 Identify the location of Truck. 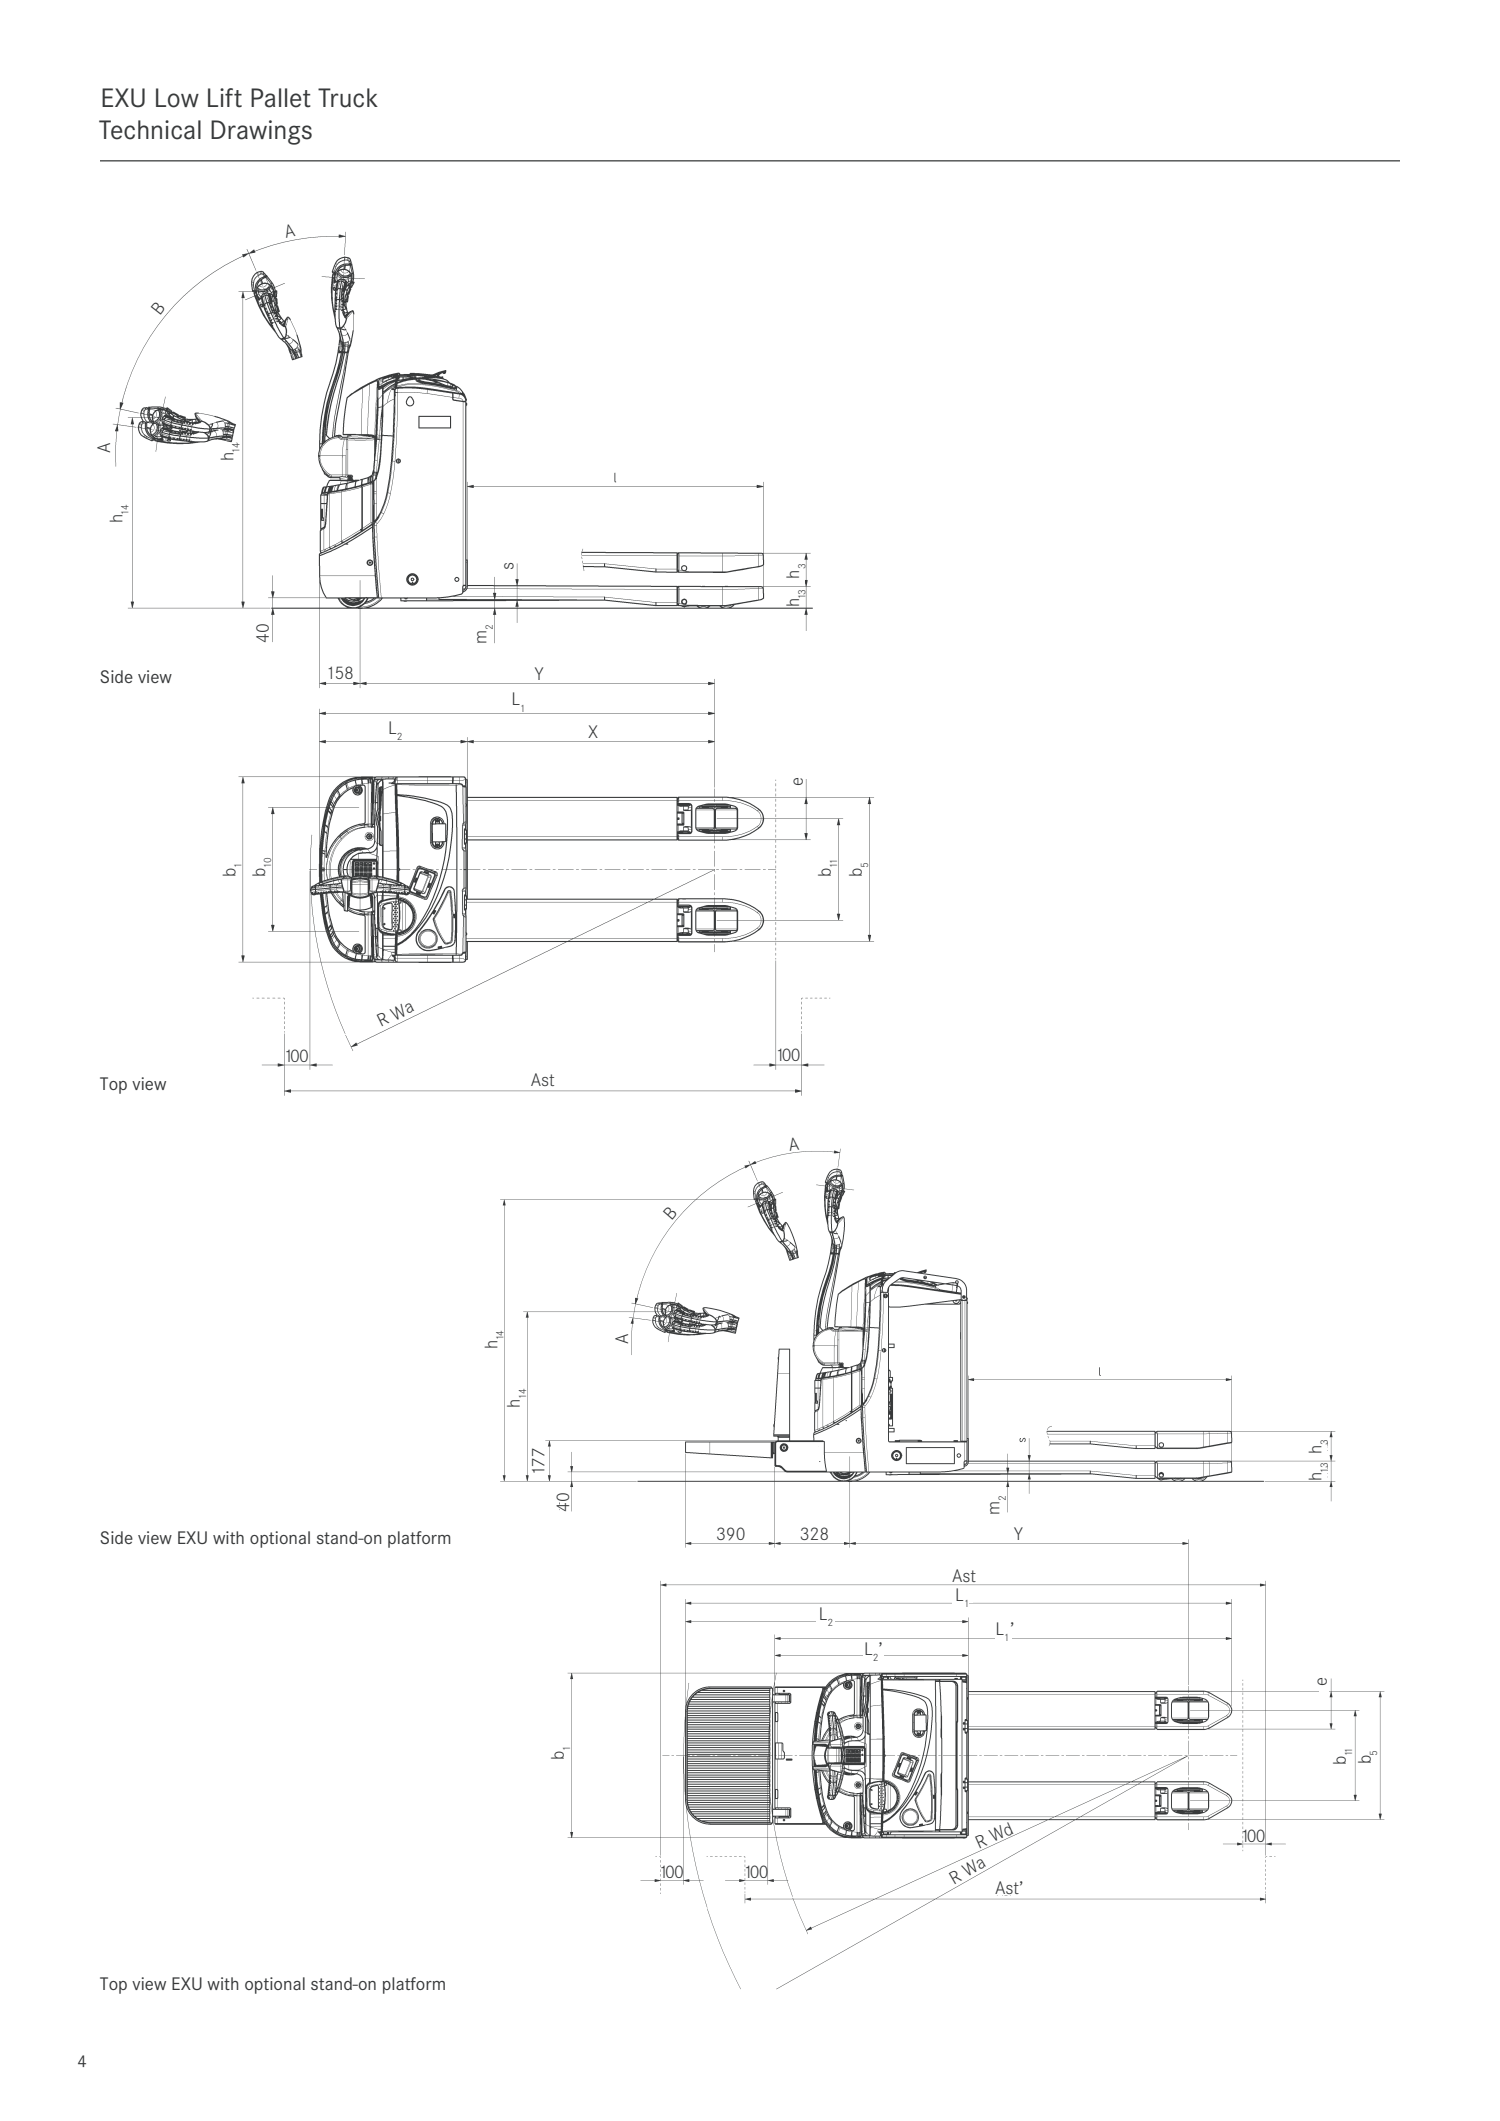
(348, 98).
